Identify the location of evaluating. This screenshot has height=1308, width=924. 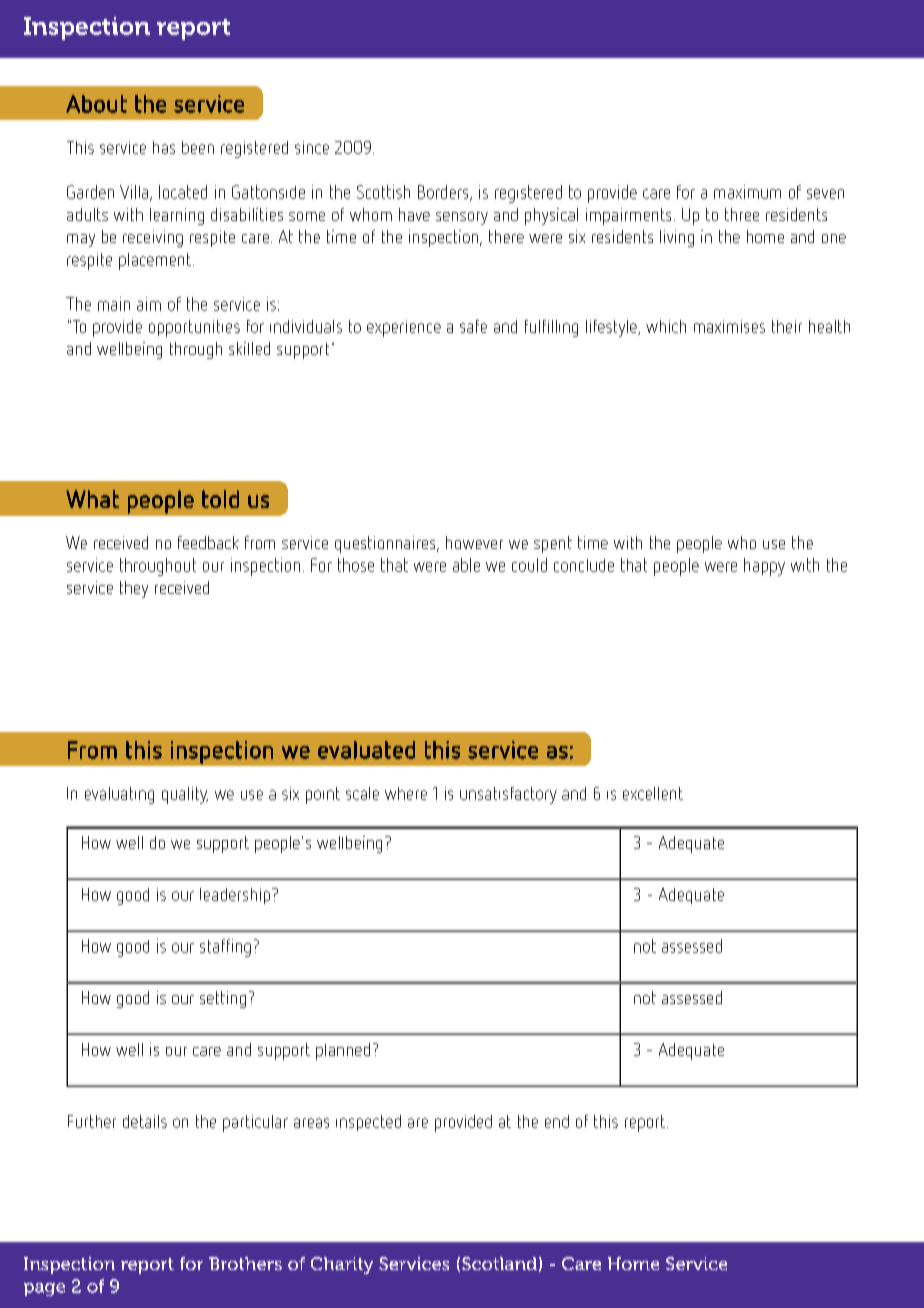
(119, 795).
